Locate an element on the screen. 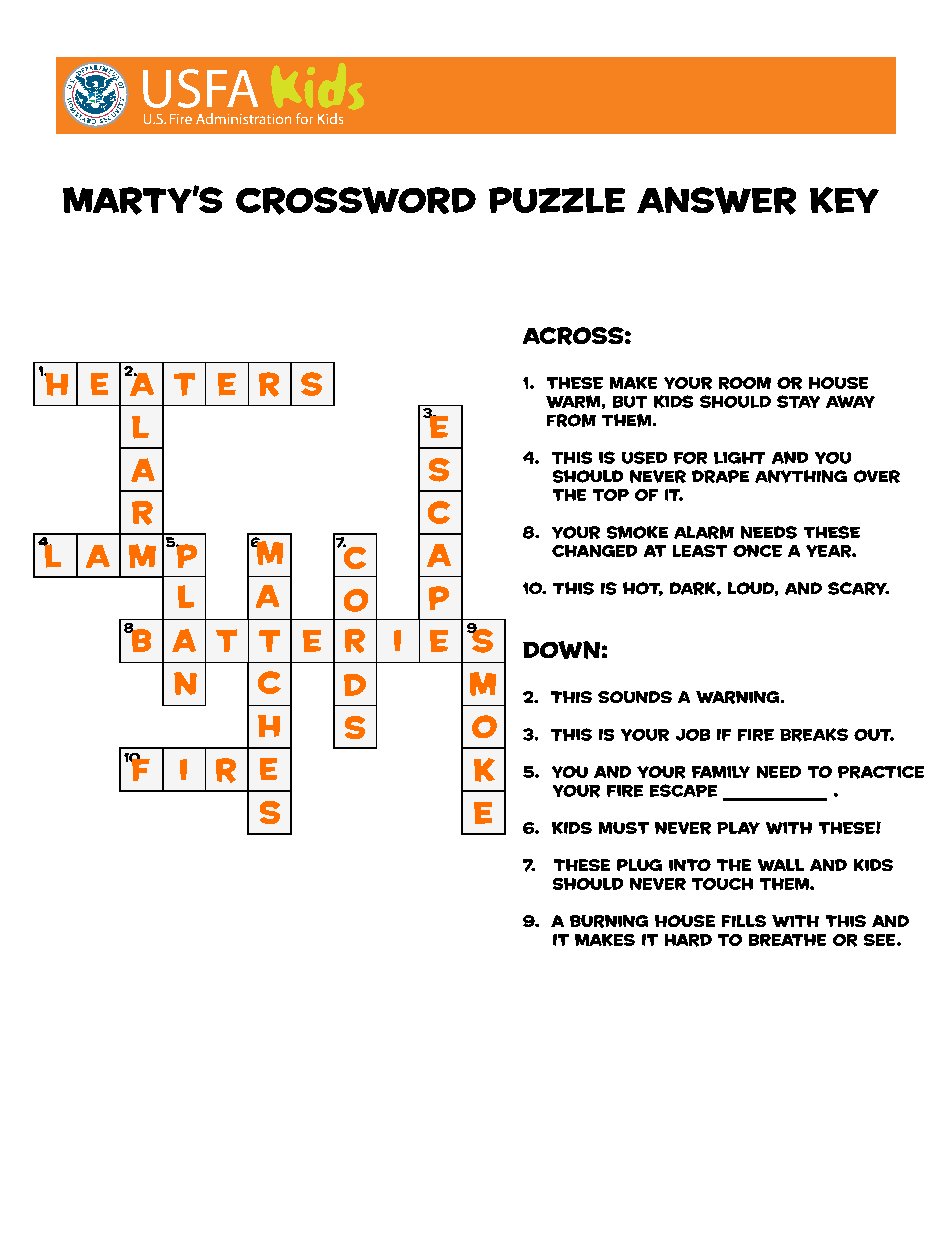 The width and height of the screenshot is (952, 1233). KEY is located at coordinates (844, 200).
